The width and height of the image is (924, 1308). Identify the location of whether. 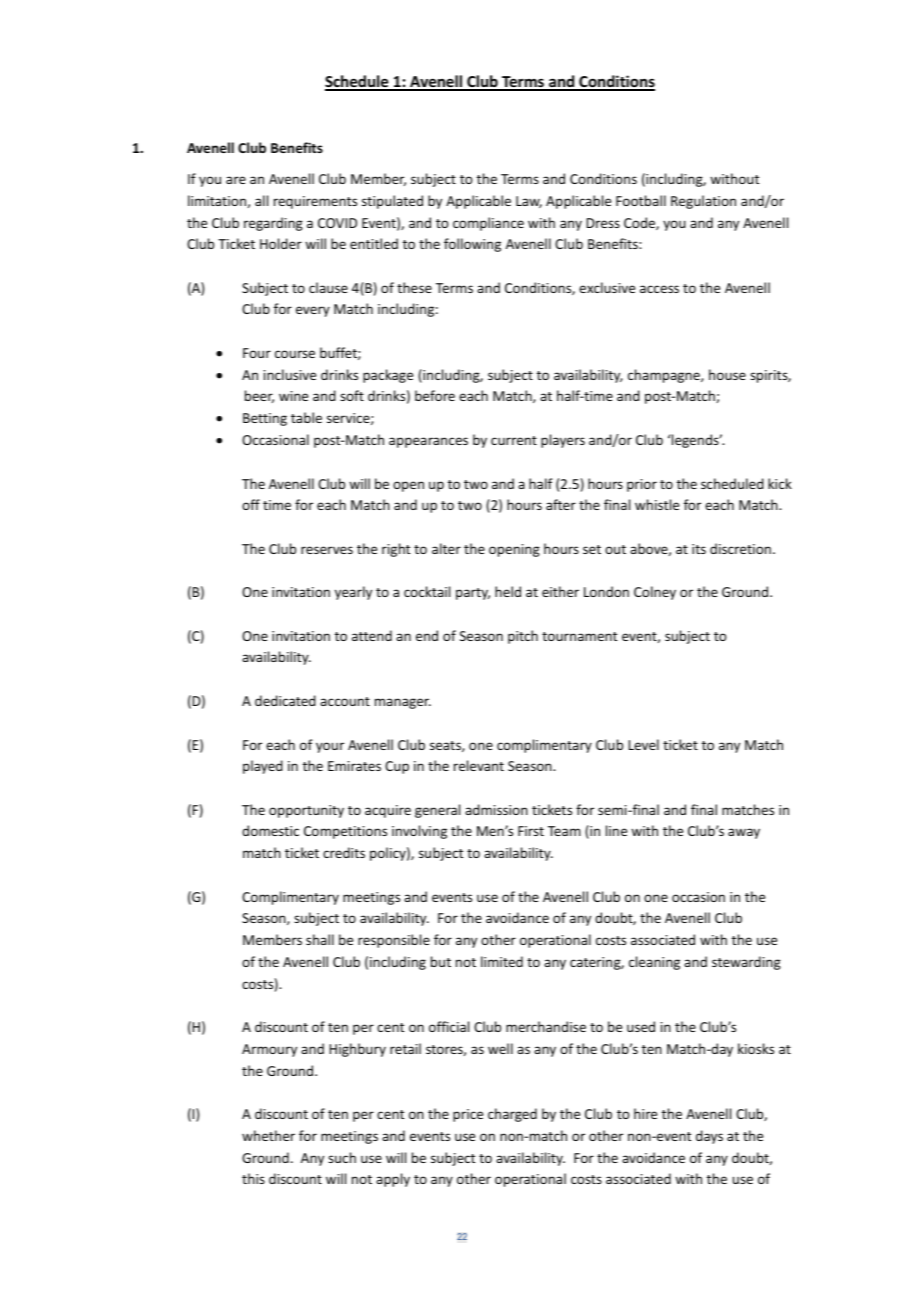
(268, 1135).
